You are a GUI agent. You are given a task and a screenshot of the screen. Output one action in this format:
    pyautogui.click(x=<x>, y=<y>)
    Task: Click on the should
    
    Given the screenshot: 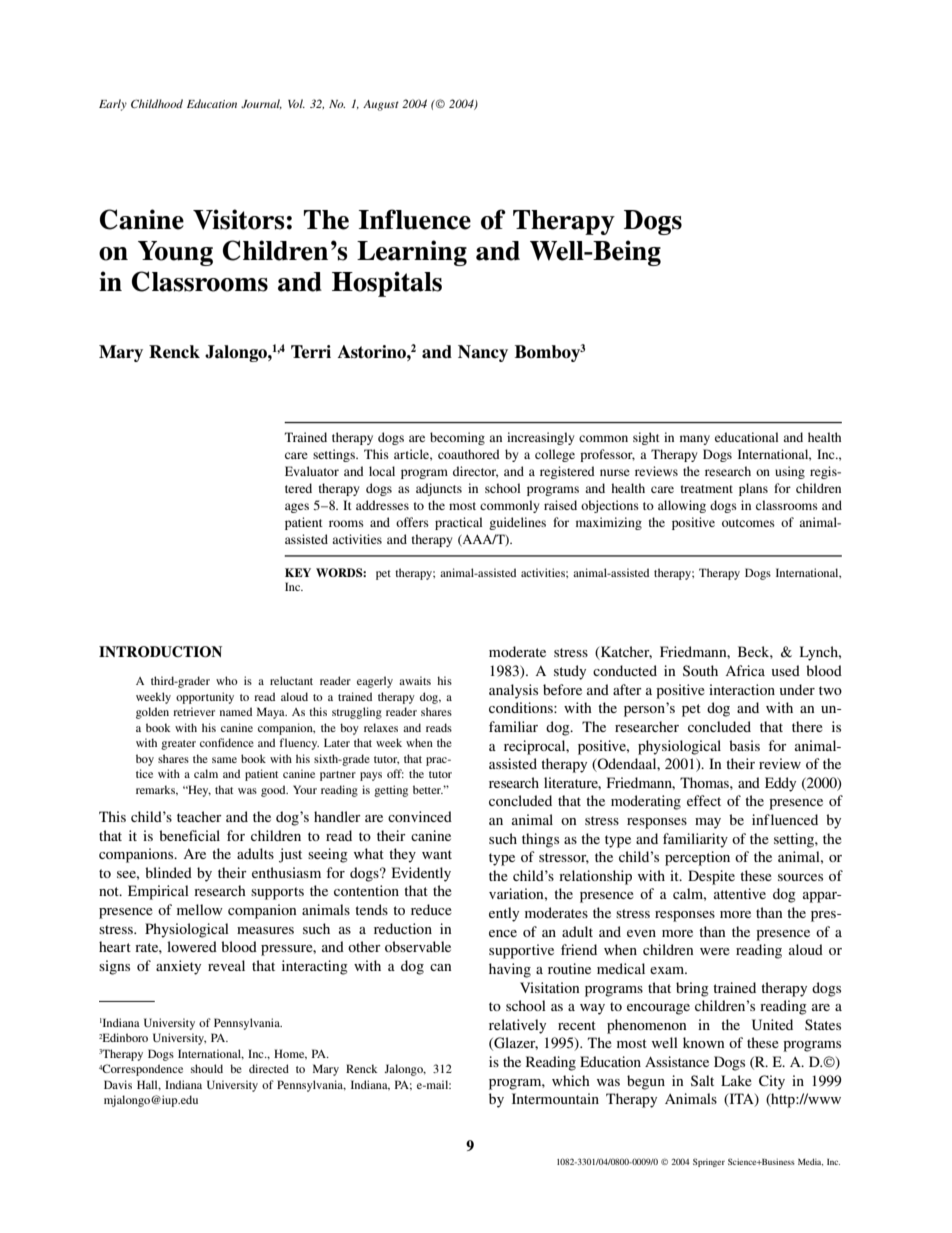 What is the action you would take?
    pyautogui.click(x=207, y=1068)
